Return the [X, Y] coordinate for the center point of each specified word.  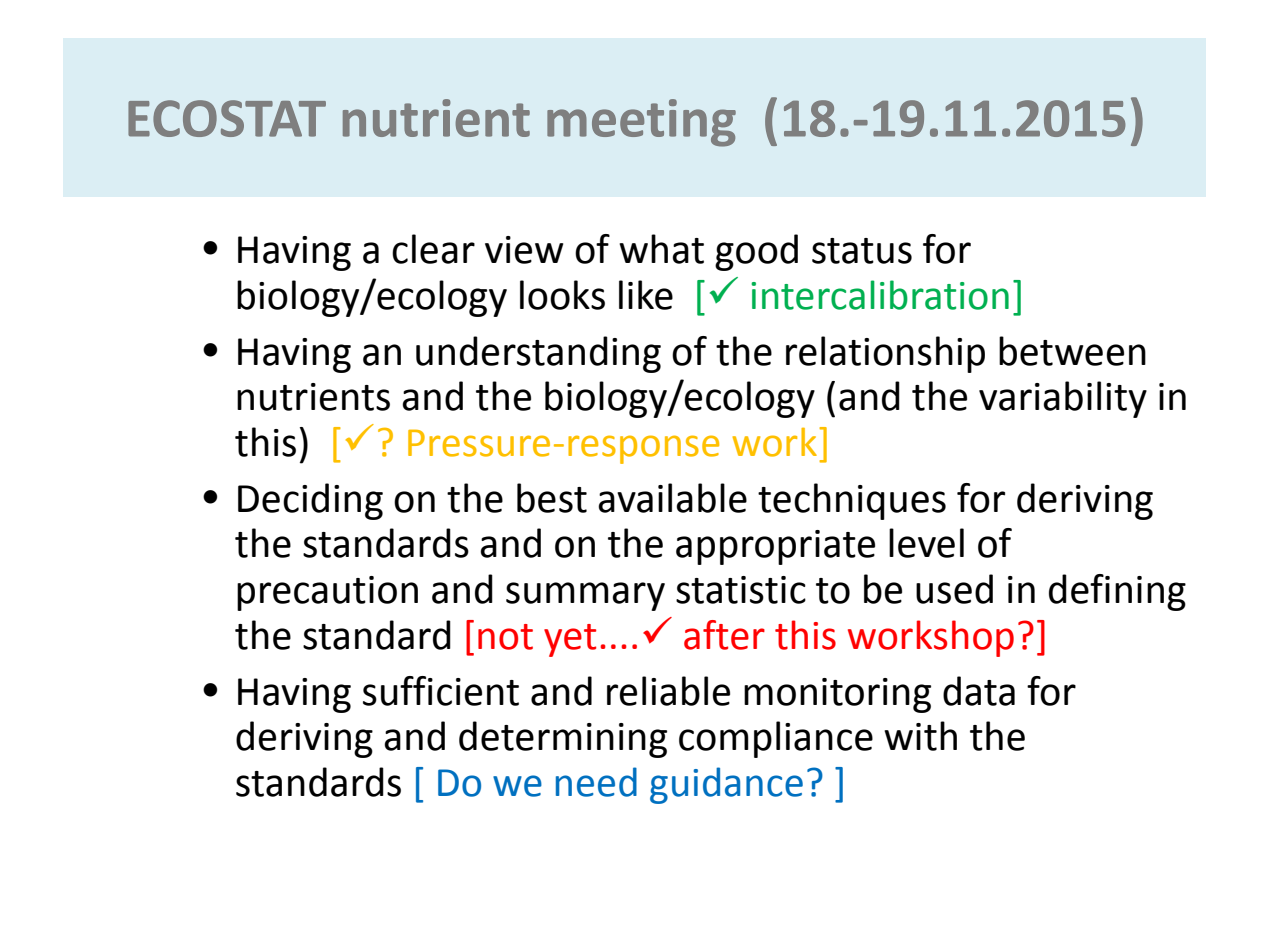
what [661, 249]
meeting [641, 123]
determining [563, 739]
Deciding [310, 501]
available [672, 498]
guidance [726, 785]
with [920, 736]
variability [1063, 399]
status [862, 251]
